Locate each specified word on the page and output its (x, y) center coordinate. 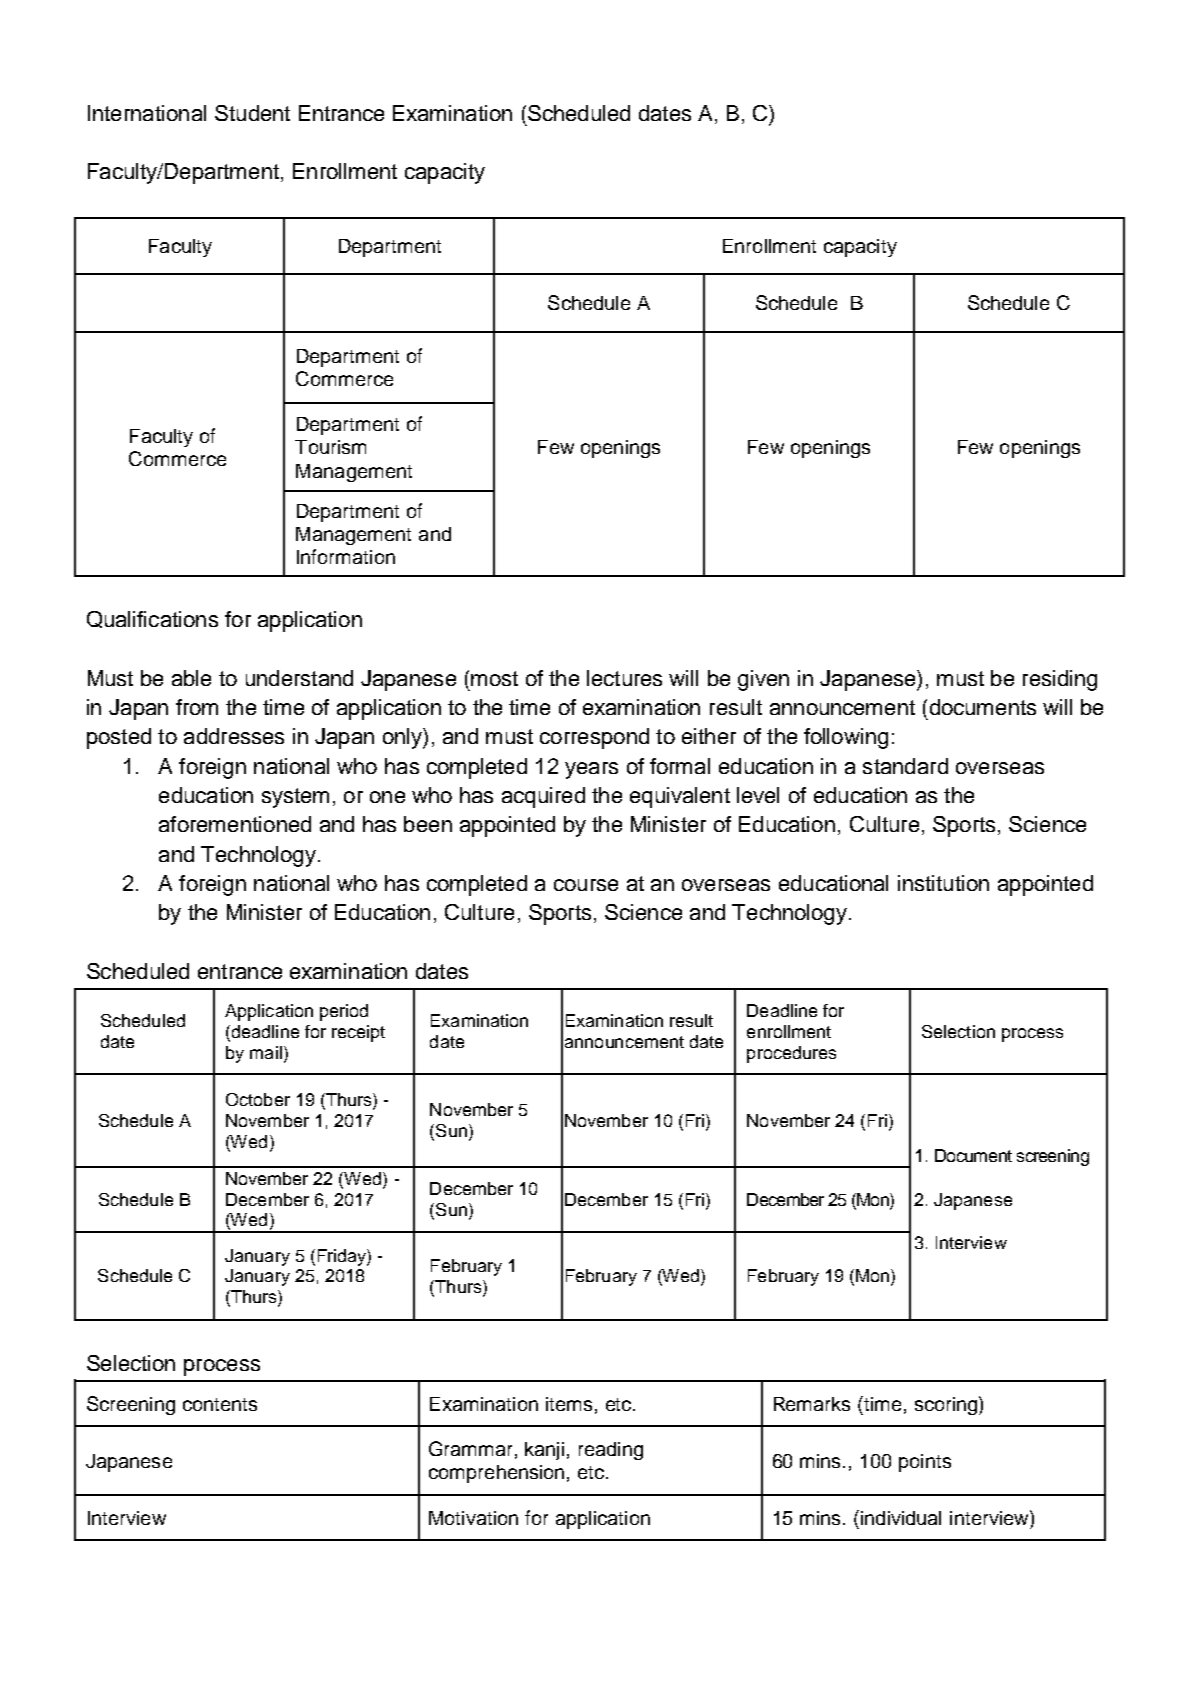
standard (905, 766)
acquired (543, 797)
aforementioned (235, 824)
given (763, 680)
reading (611, 1451)
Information (346, 556)
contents (220, 1404)
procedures (791, 1054)
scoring (947, 1405)
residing (1060, 680)
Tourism (330, 447)
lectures (624, 678)
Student (252, 113)
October (258, 1099)
